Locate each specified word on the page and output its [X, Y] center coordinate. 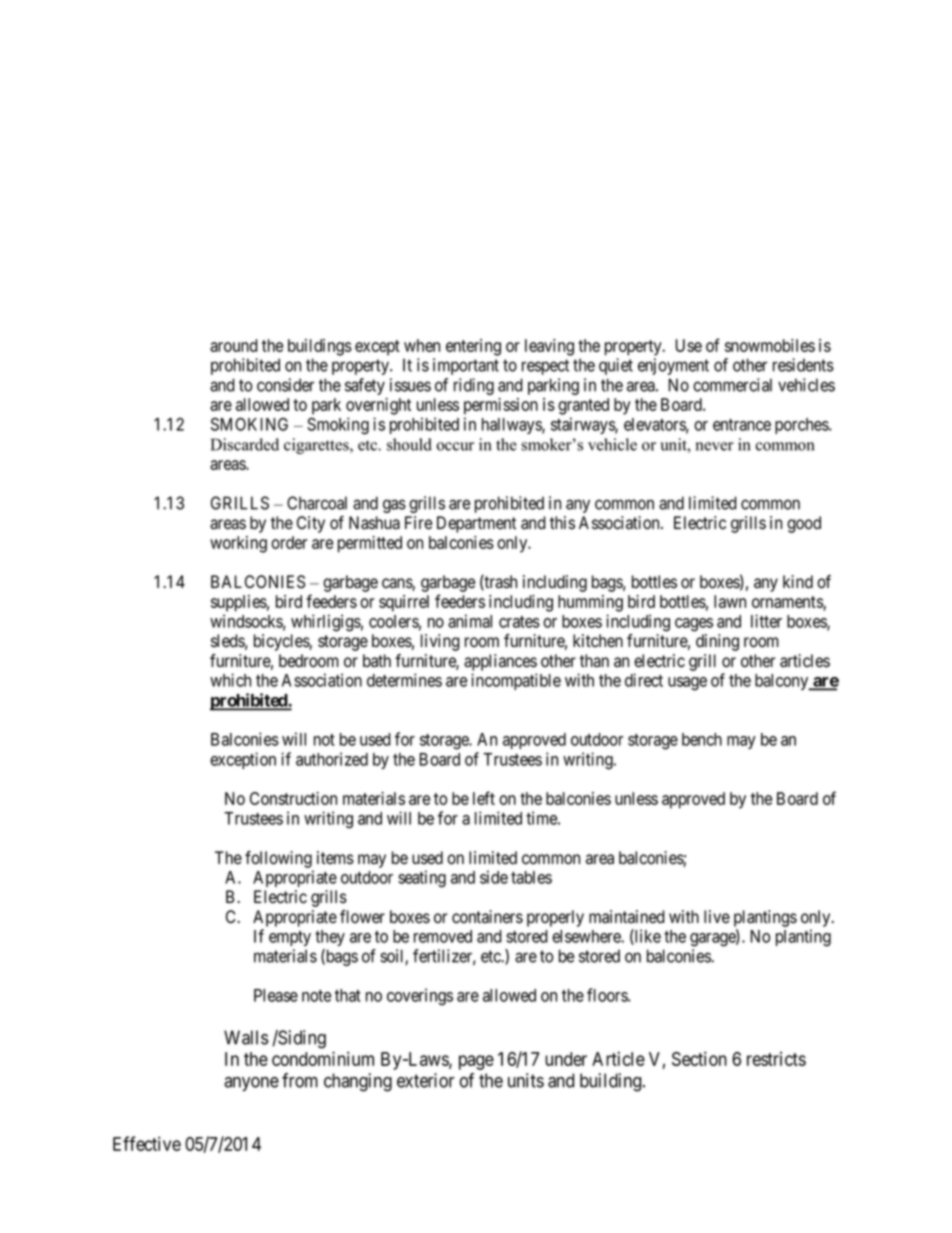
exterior [425, 1080]
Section [699, 1058]
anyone [251, 1084]
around [234, 345]
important [466, 366]
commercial [732, 385]
